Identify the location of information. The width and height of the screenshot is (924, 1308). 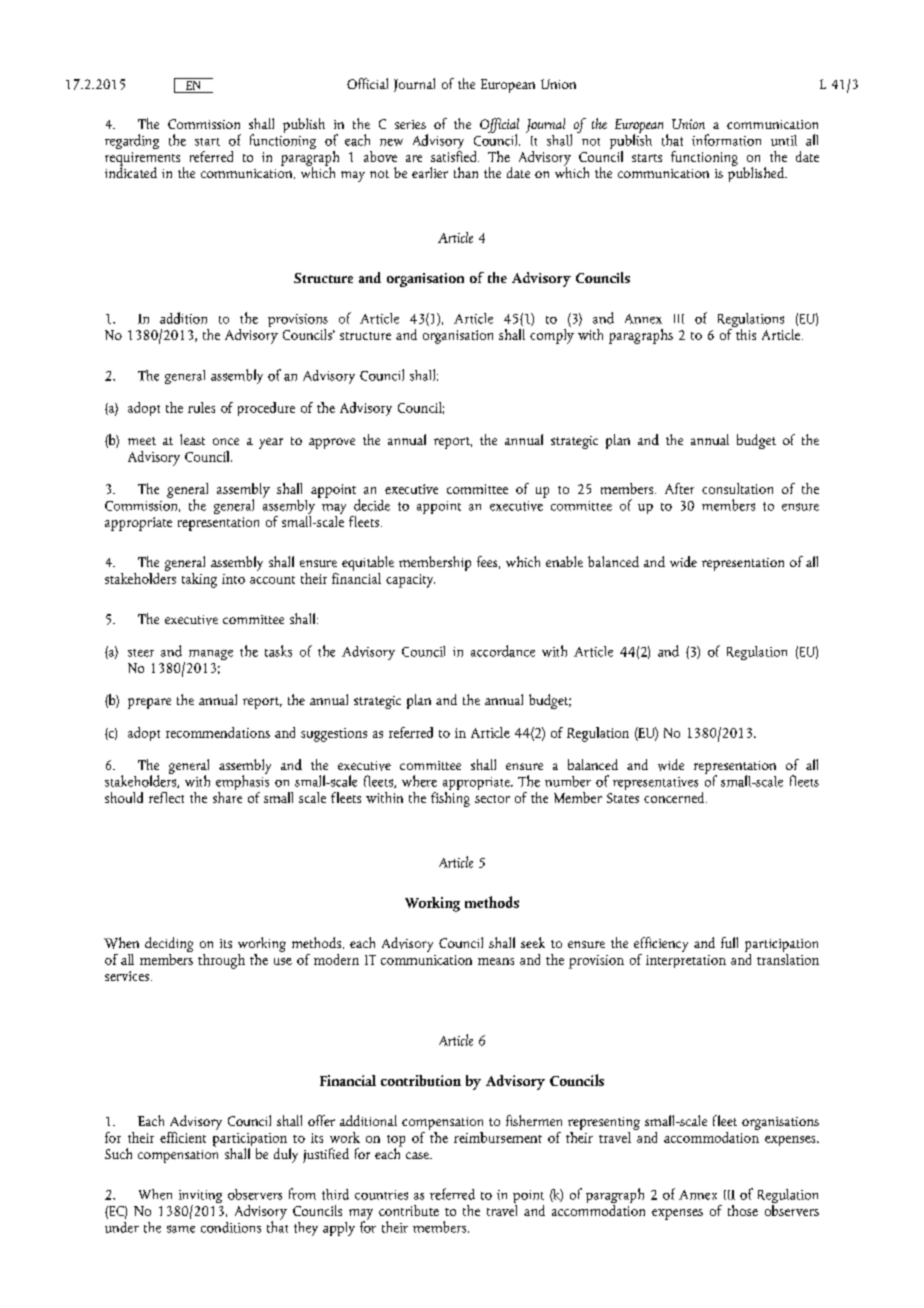
(726, 140).
